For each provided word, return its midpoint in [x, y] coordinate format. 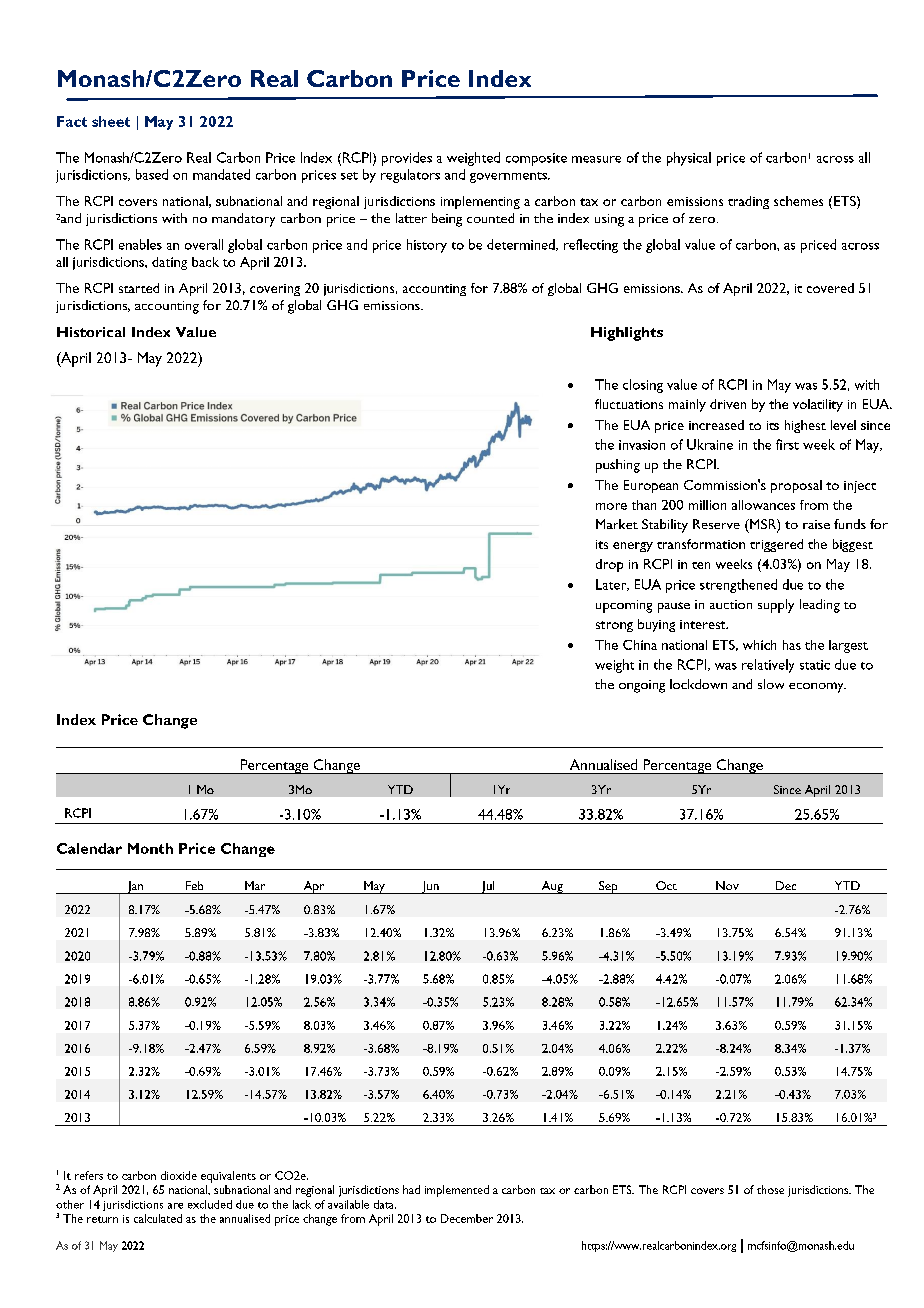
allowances [763, 505]
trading [748, 202]
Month [150, 848]
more [611, 506]
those [770, 1189]
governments [509, 177]
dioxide [179, 1175]
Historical [91, 332]
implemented [457, 1191]
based [152, 174]
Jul [488, 887]
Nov [727, 885]
